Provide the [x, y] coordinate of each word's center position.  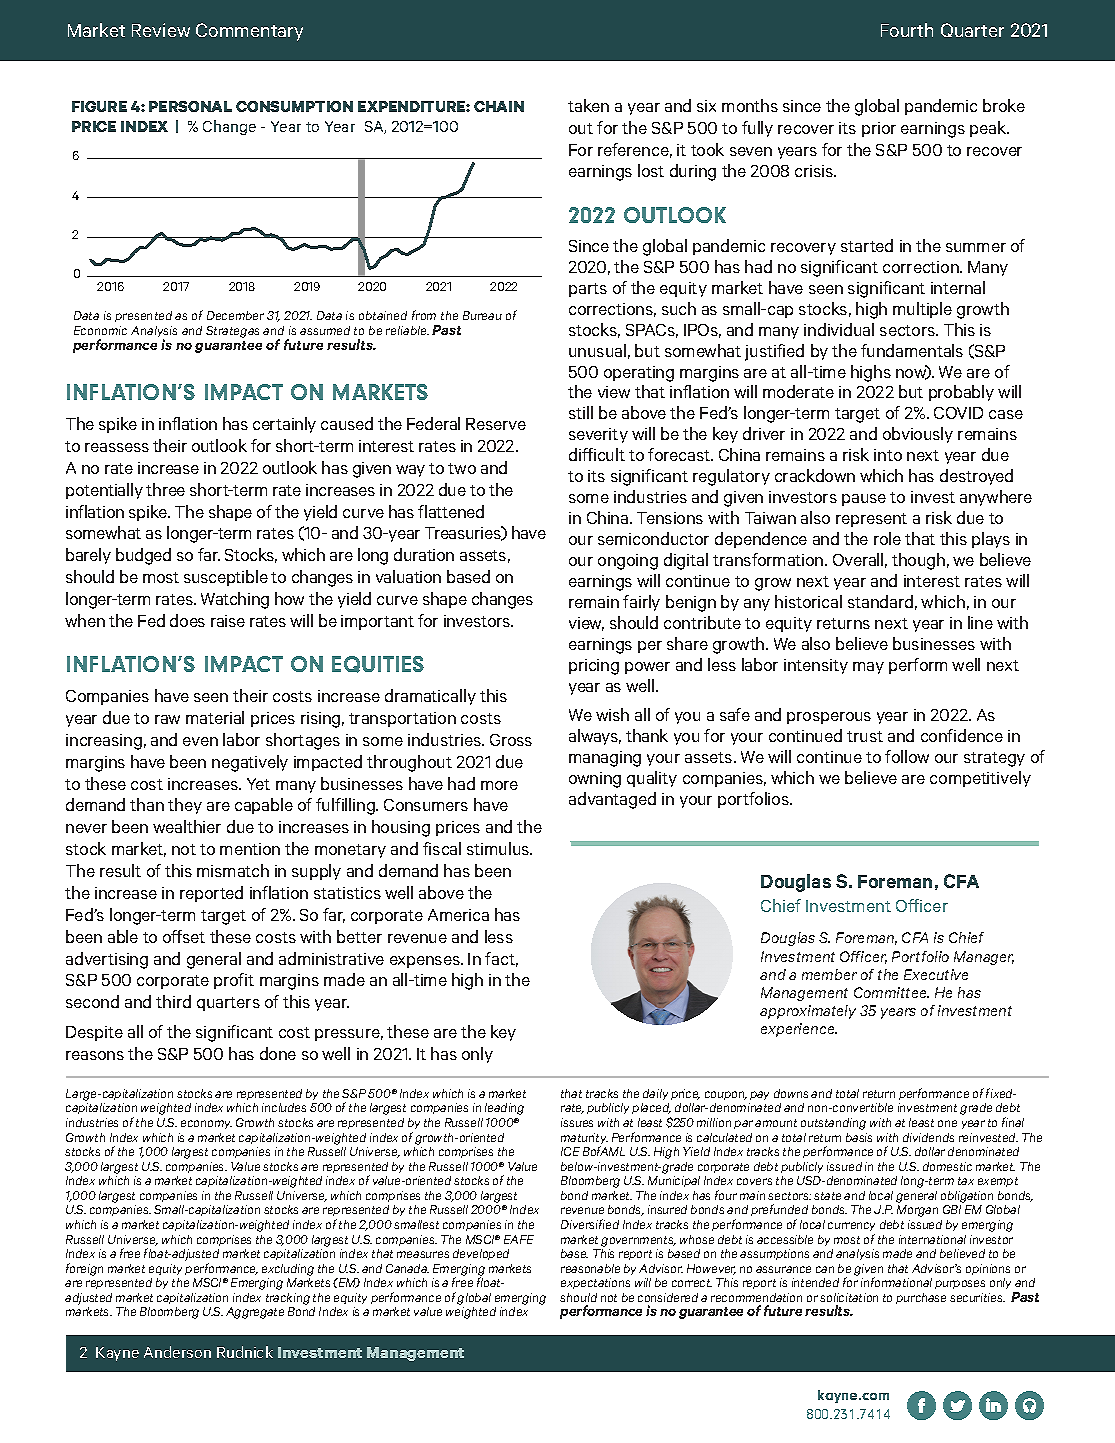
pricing [594, 667]
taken [588, 105]
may [868, 668]
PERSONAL [190, 106]
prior [879, 129]
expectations [595, 1283]
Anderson [177, 1352]
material [215, 717]
